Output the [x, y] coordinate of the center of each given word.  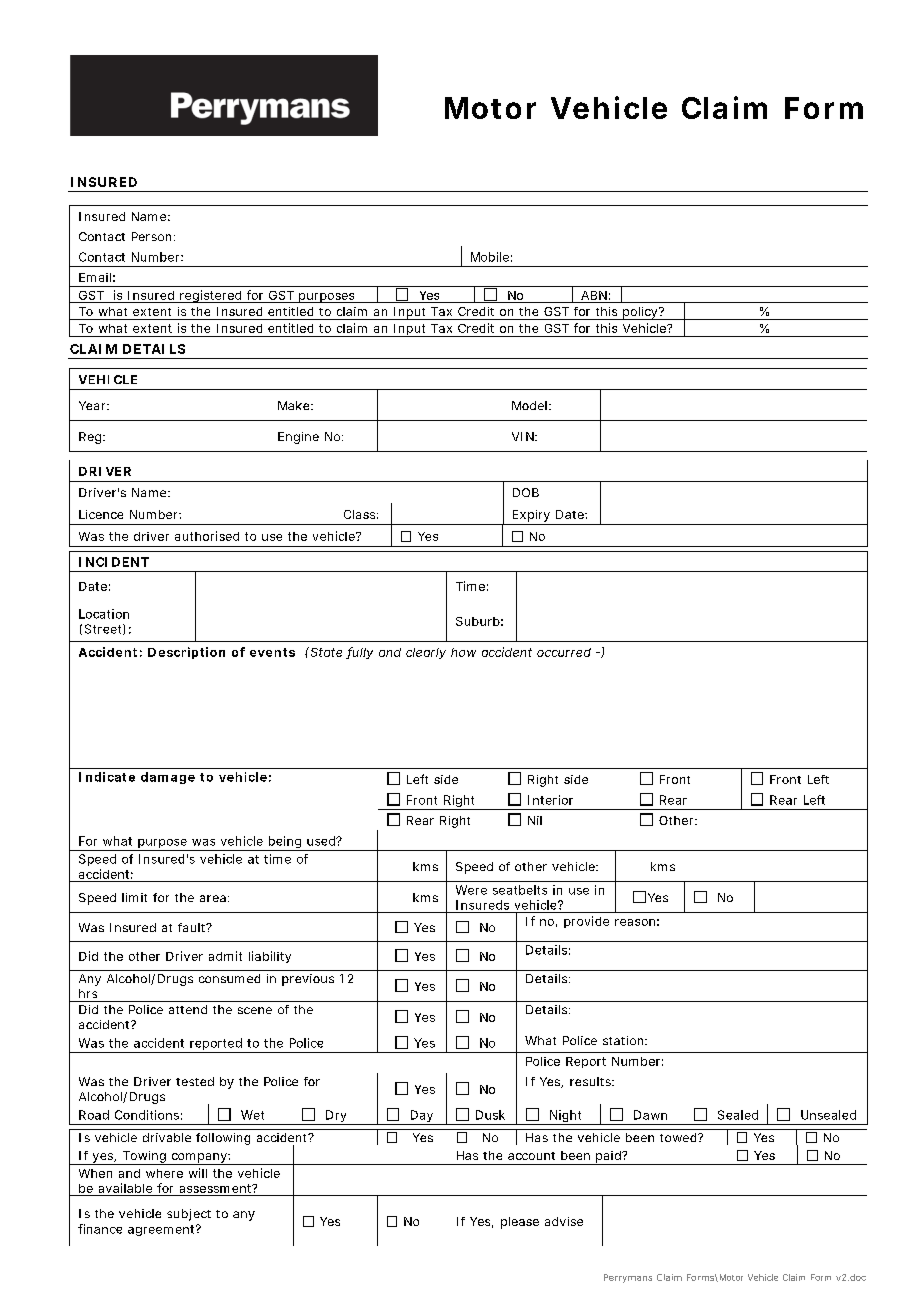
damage [168, 778]
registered [211, 296]
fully [359, 653]
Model [529, 405]
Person [153, 236]
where [164, 1173]
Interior [550, 800]
